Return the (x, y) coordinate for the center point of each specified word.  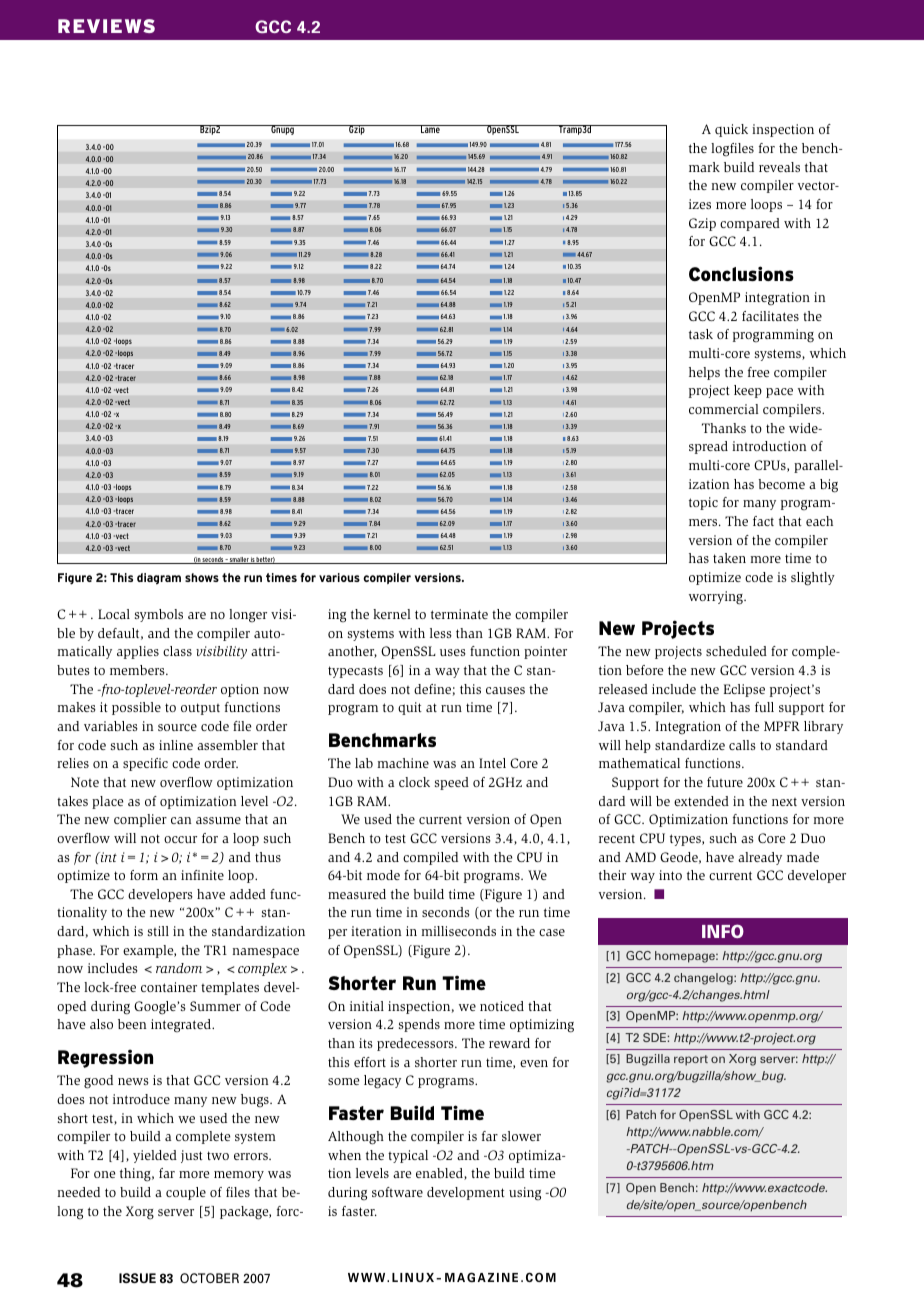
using (525, 1194)
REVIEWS (106, 26)
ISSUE (137, 1278)
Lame (430, 129)
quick (731, 130)
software (397, 1192)
